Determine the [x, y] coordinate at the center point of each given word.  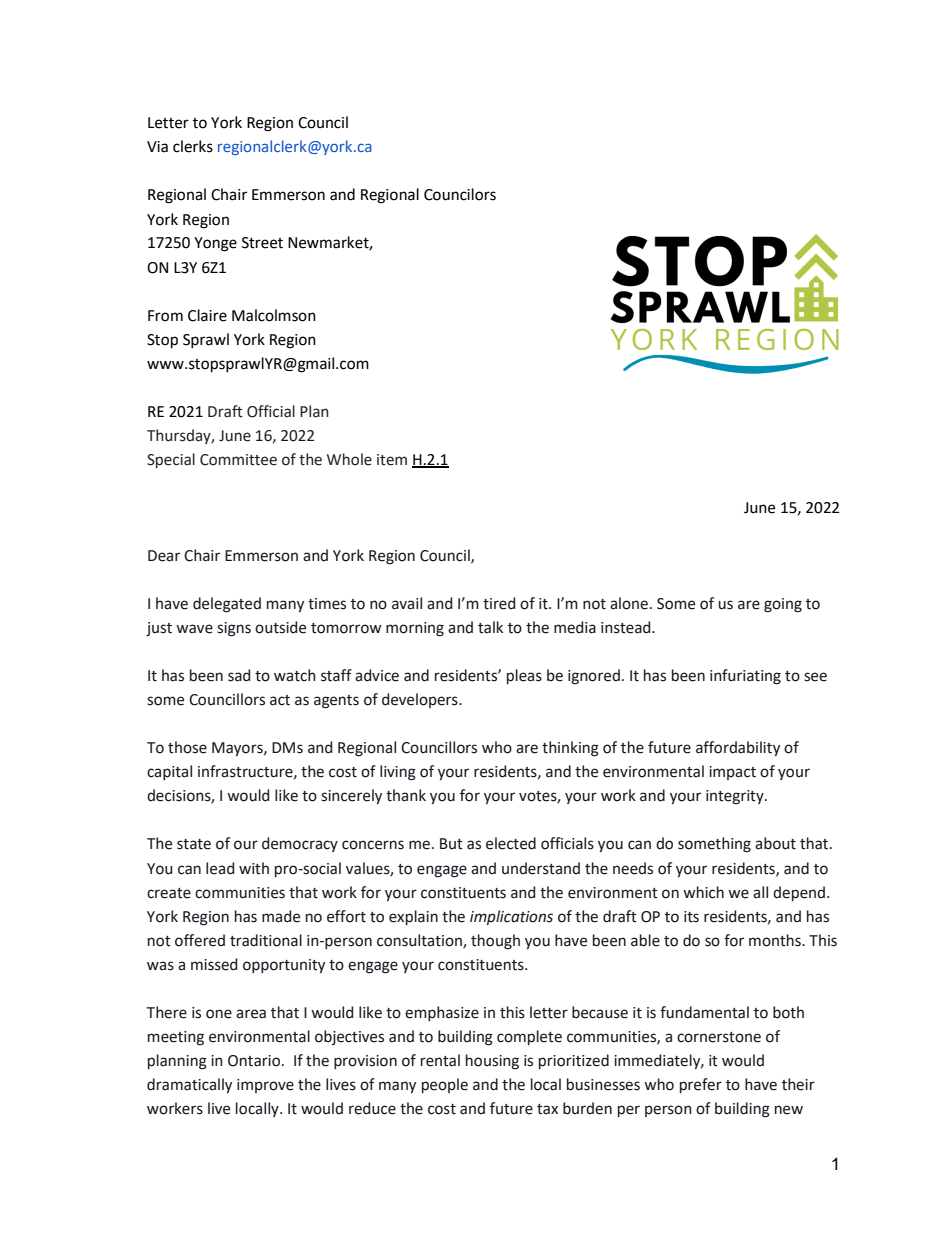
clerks [193, 146]
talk [490, 627]
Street [262, 243]
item [392, 460]
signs [234, 629]
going [783, 605]
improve [265, 1086]
